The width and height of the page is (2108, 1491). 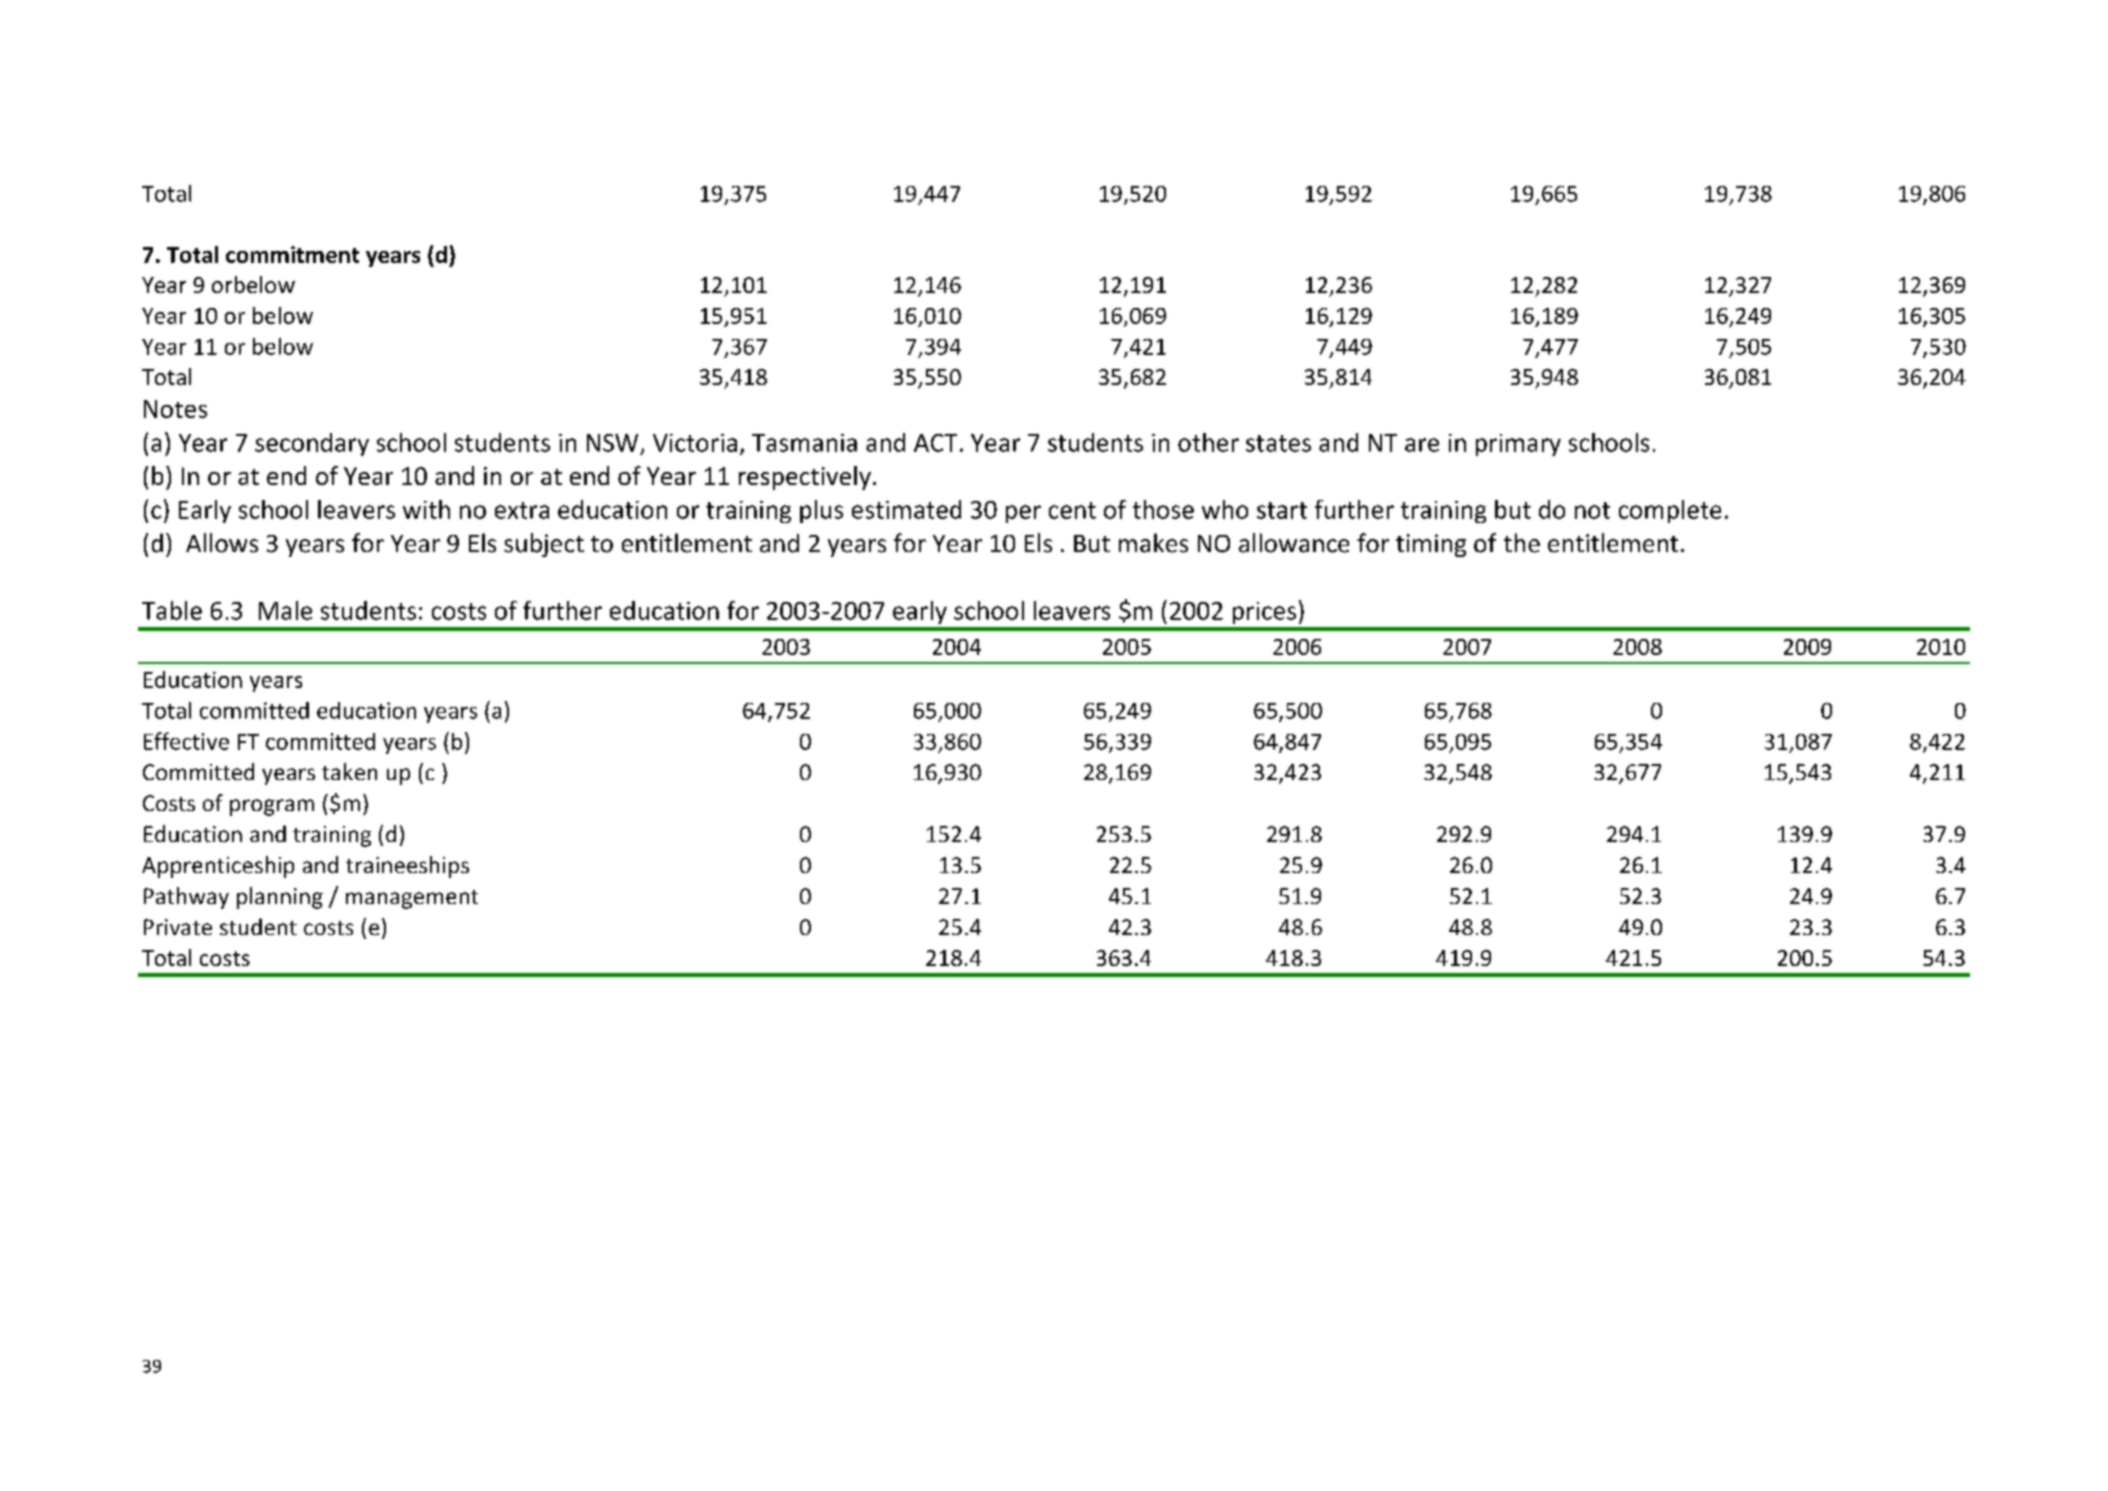 I want to click on planning, so click(x=280, y=898).
